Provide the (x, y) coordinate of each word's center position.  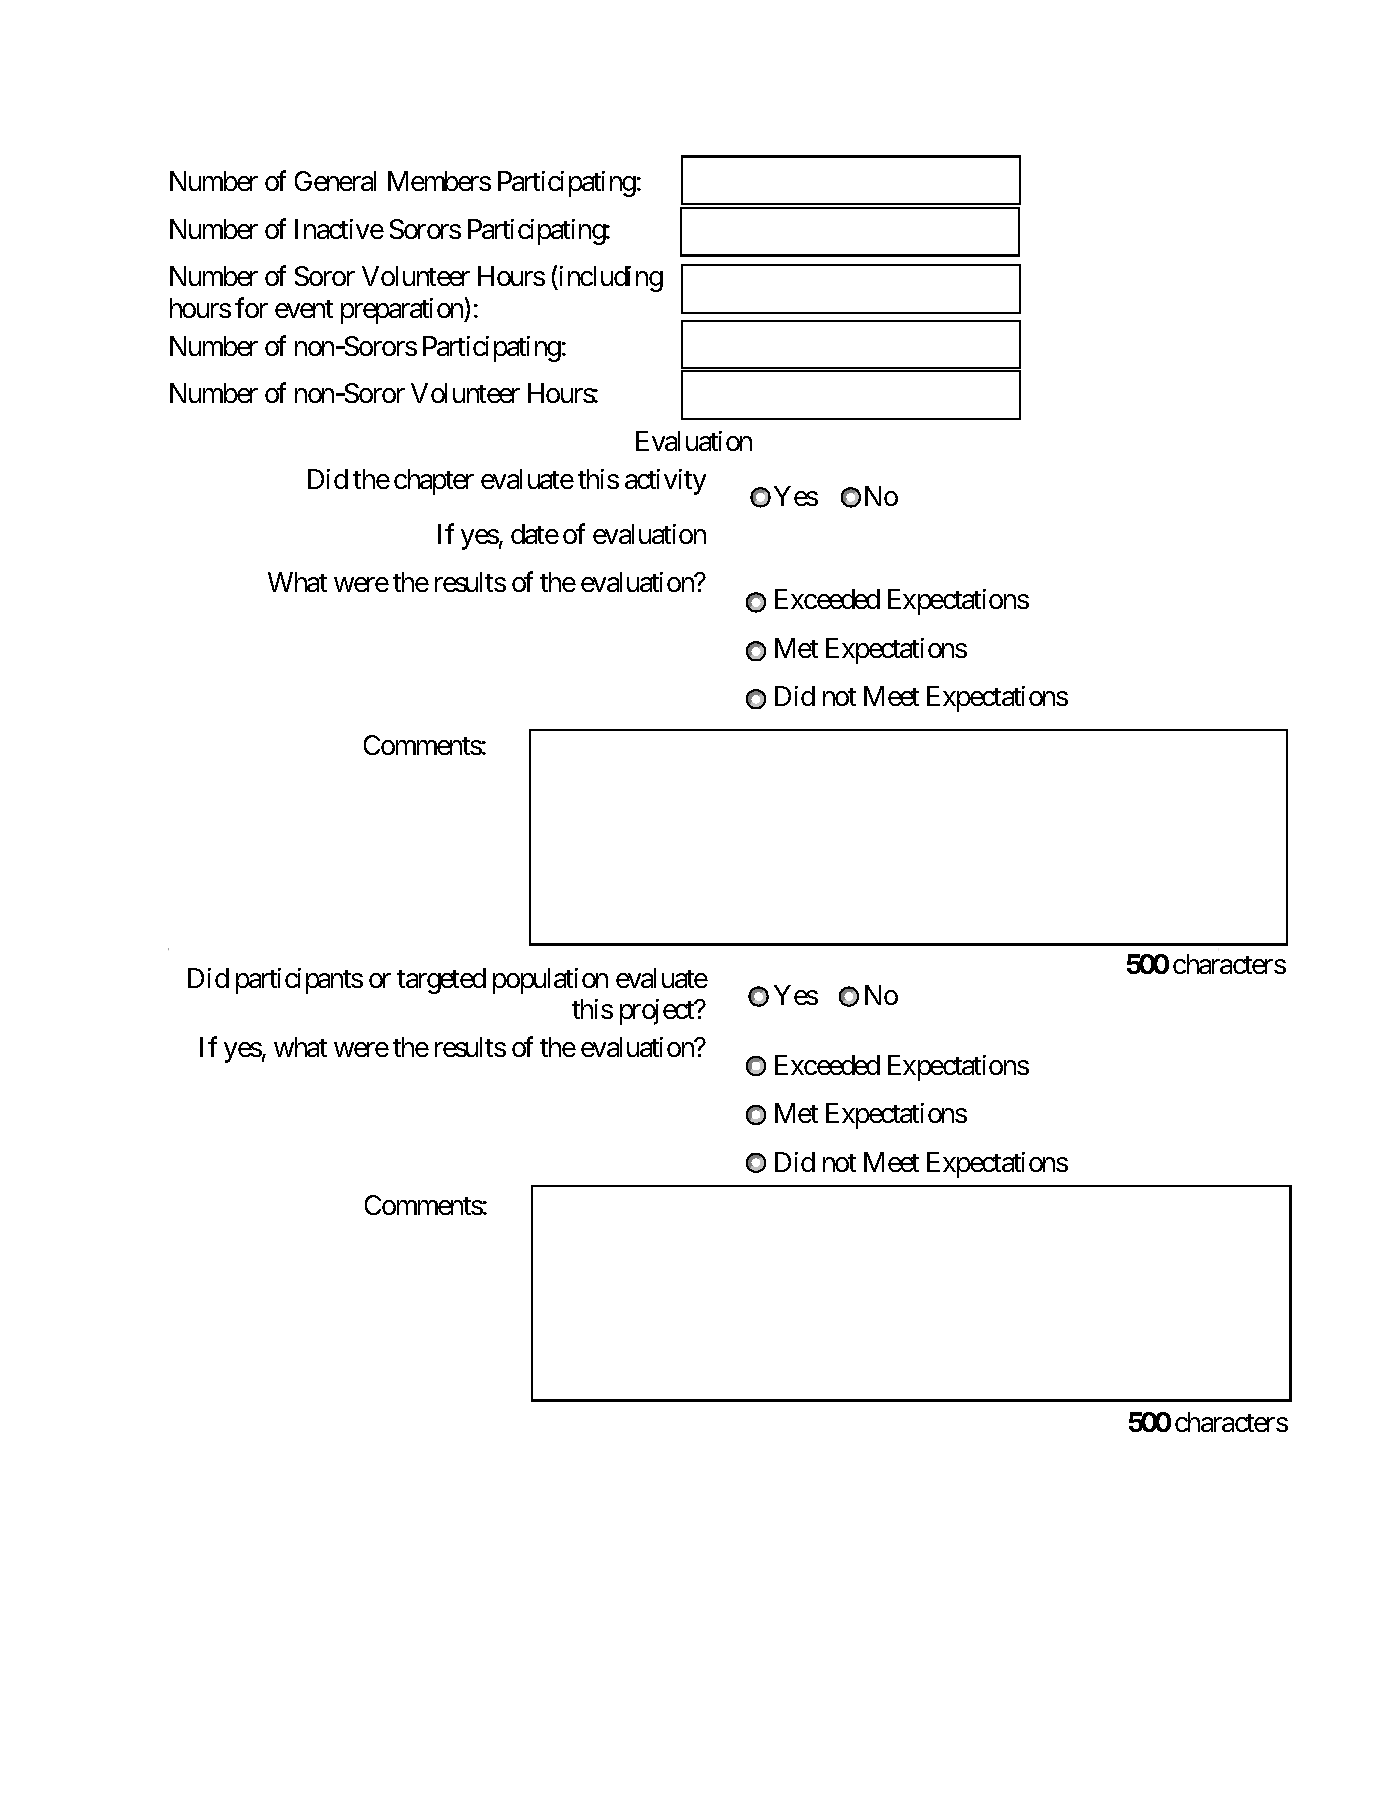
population (550, 981)
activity (665, 482)
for (251, 307)
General (335, 181)
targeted (441, 981)
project (658, 1012)
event (304, 309)
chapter (434, 482)
